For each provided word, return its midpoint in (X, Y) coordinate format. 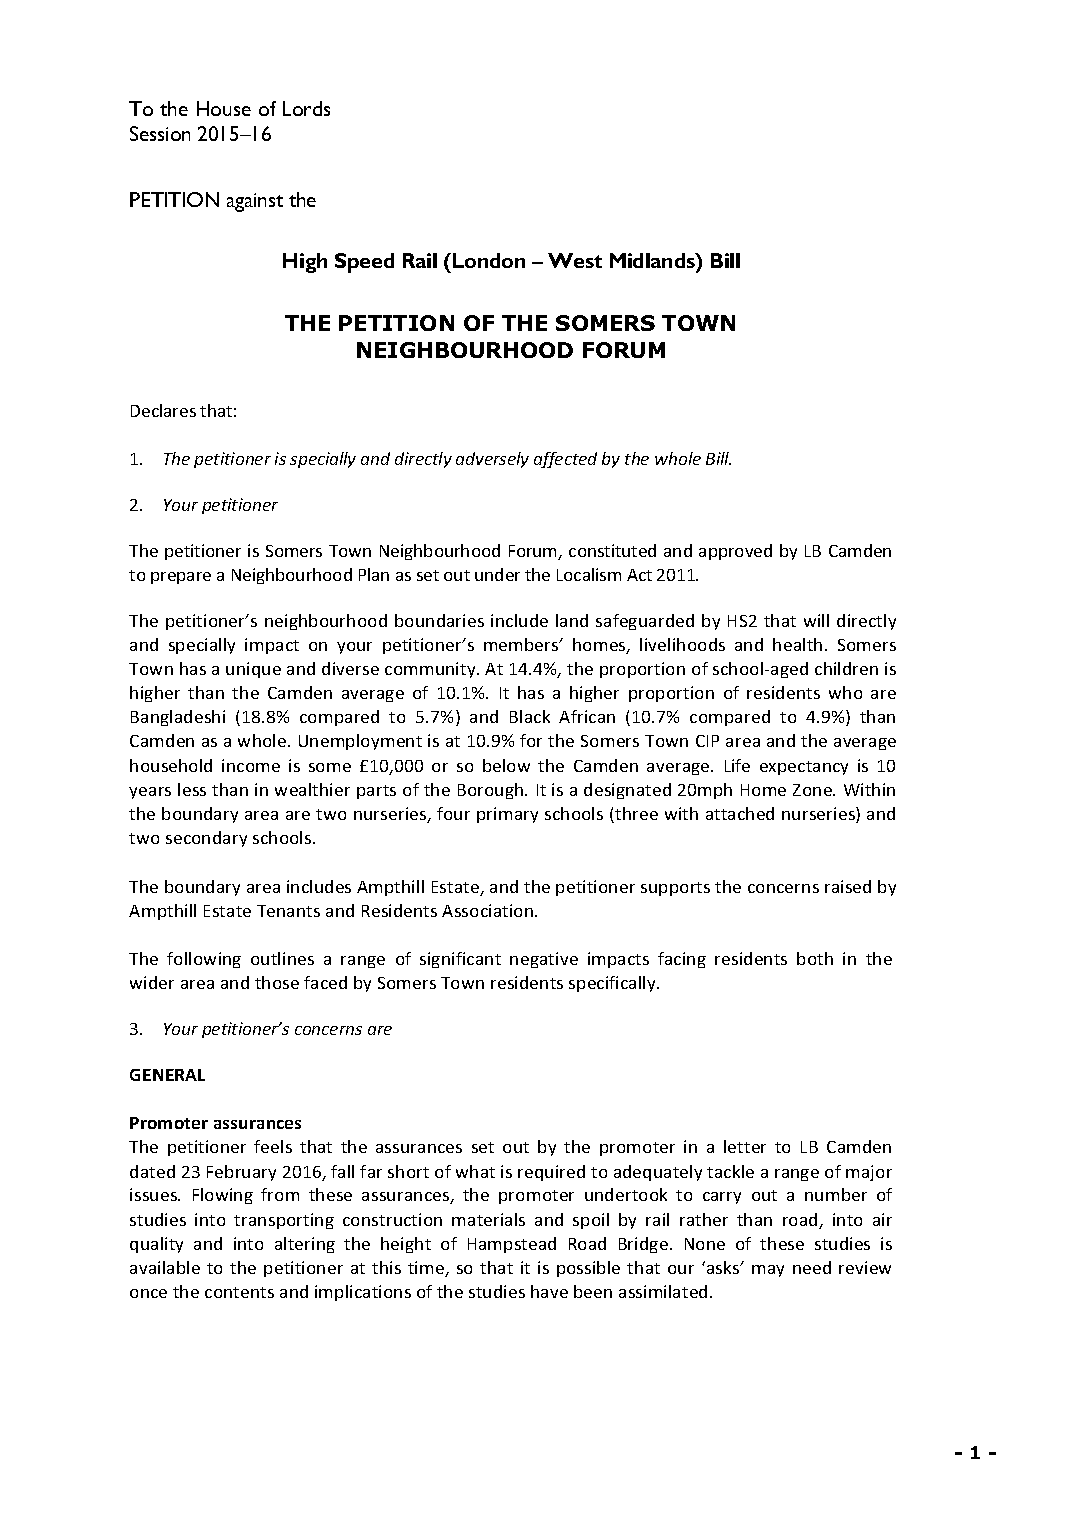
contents (239, 1292)
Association (487, 910)
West (575, 260)
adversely (492, 460)
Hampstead (512, 1245)
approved (735, 552)
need (812, 1267)
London (489, 260)
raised (848, 886)
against (255, 202)
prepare (181, 578)
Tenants (288, 911)
